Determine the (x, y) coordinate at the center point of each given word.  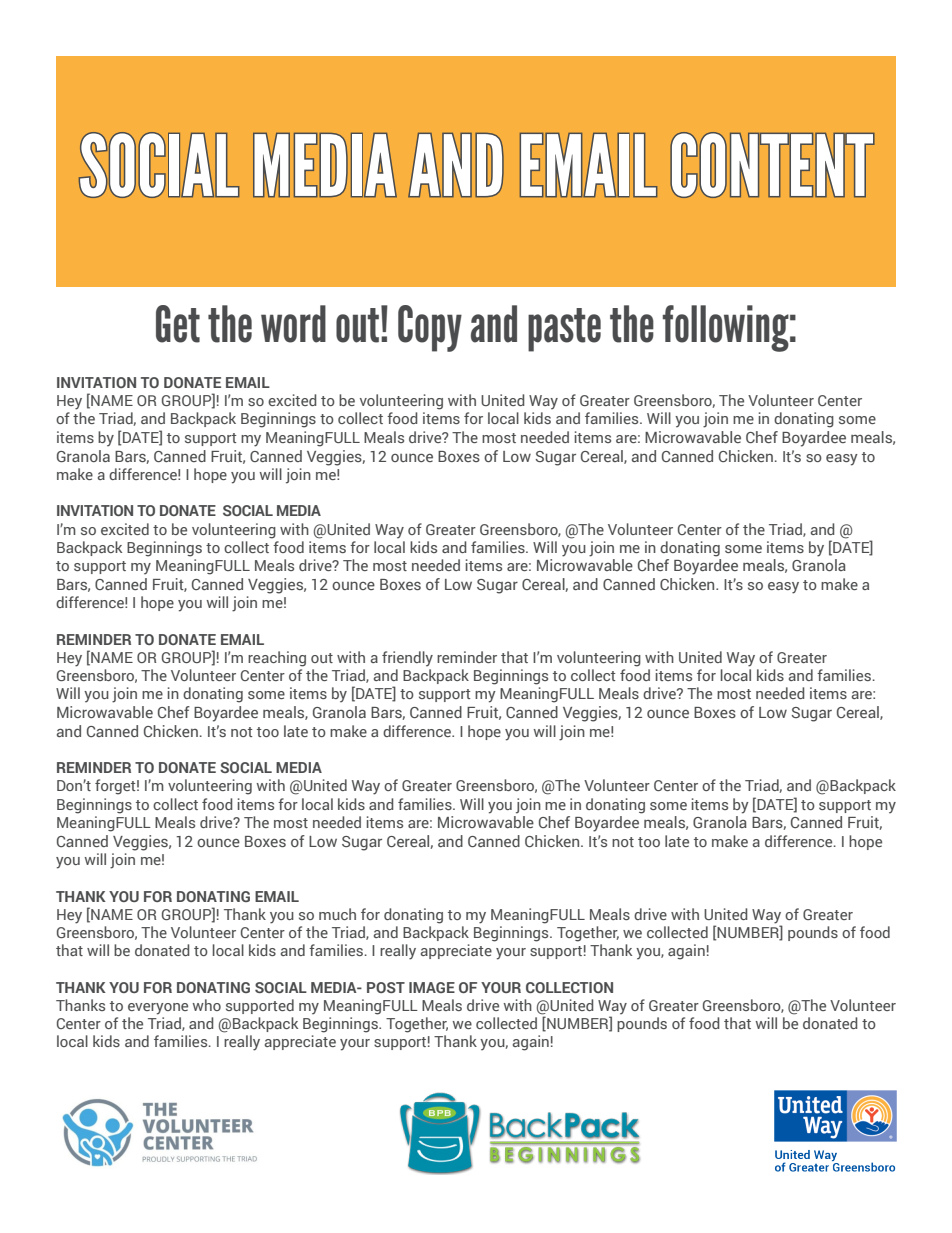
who (207, 1005)
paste (564, 330)
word (293, 324)
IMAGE (432, 987)
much (337, 914)
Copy (430, 328)
